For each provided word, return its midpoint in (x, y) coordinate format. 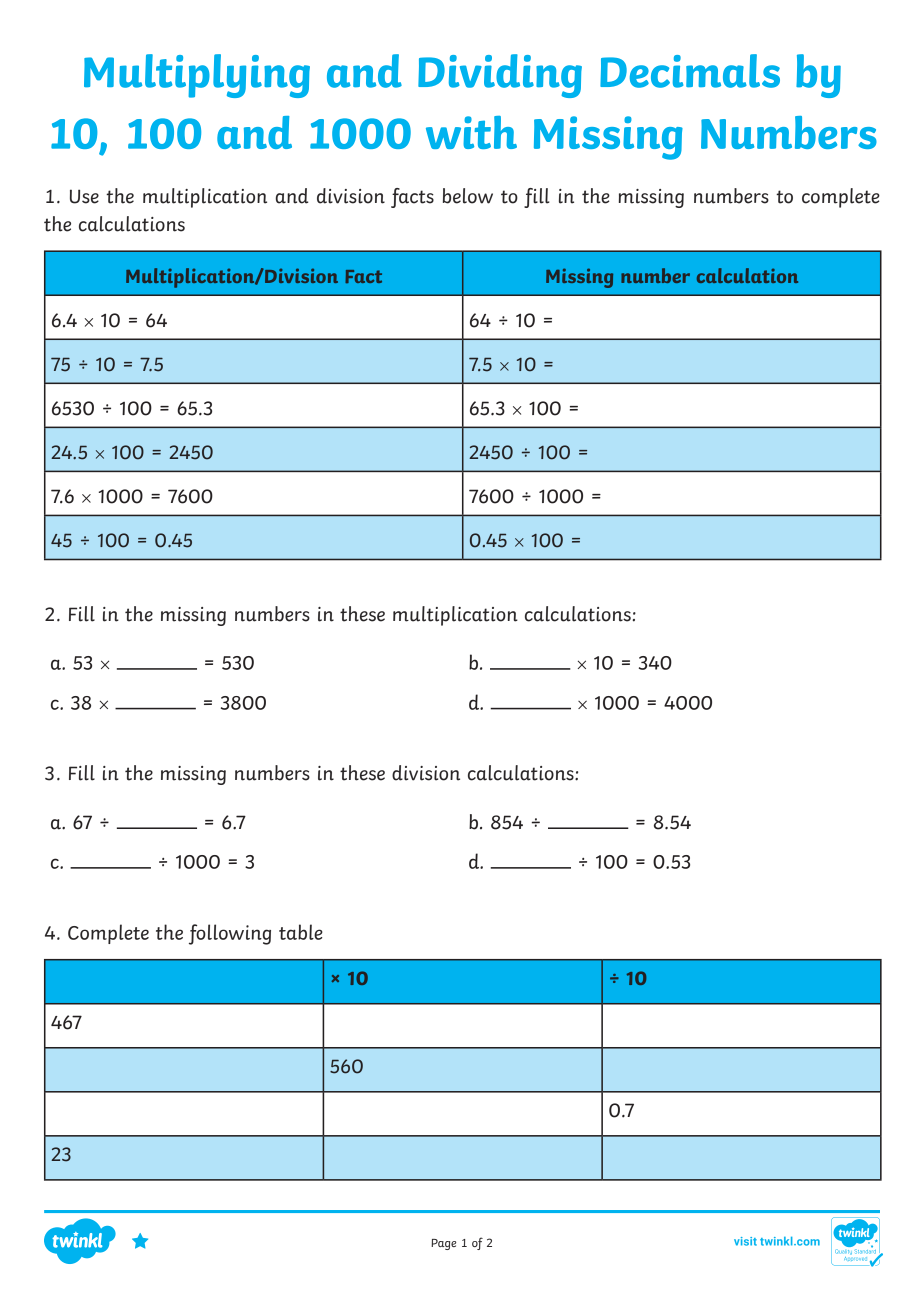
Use (84, 196)
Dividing (500, 76)
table (301, 932)
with (471, 132)
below (468, 196)
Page (443, 1244)
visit (745, 1241)
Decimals (690, 71)
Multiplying (197, 76)
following (230, 934)
